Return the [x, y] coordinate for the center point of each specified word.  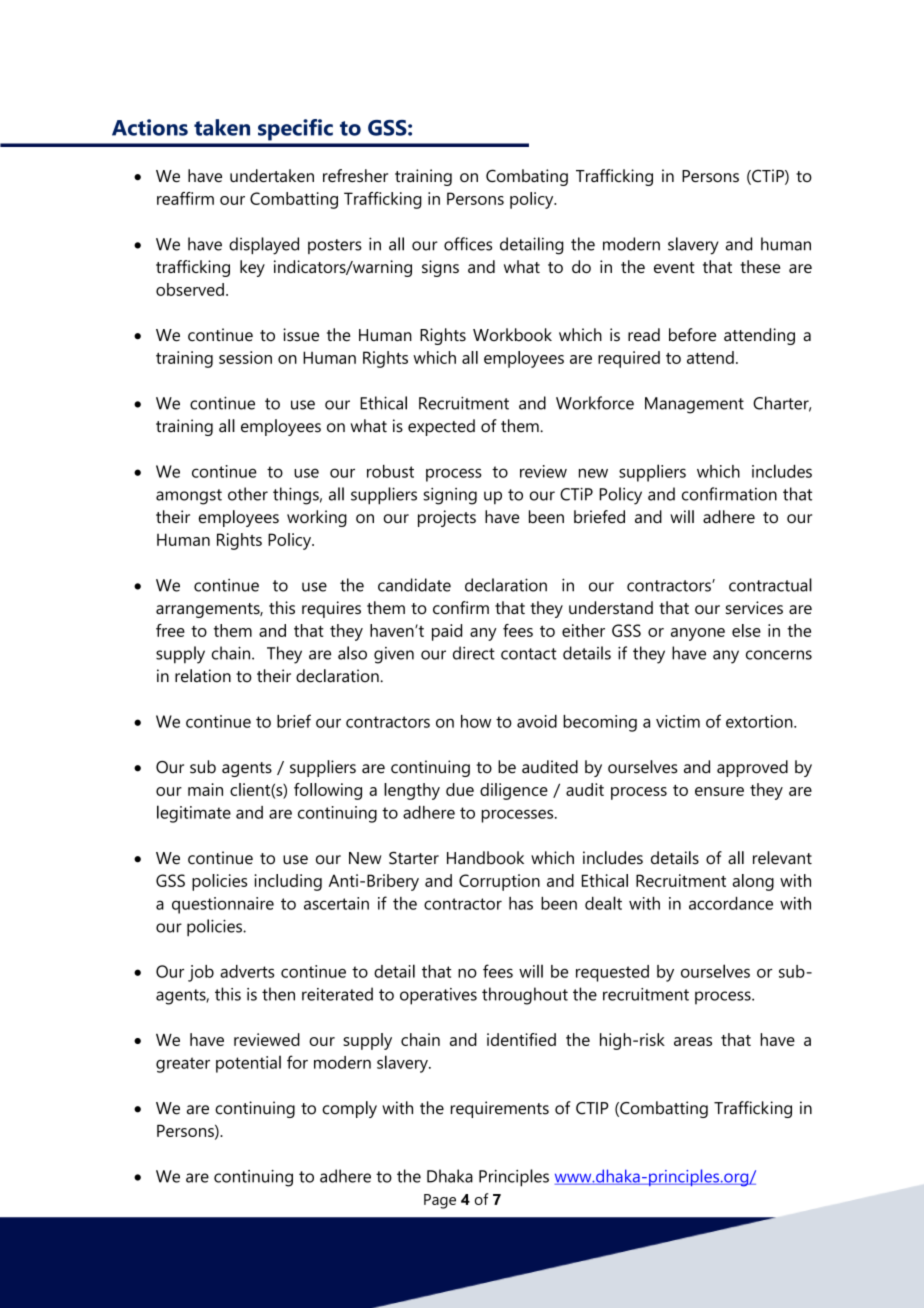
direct [474, 653]
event [674, 267]
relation [203, 676]
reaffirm [185, 198]
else [746, 630]
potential [248, 1064]
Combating [527, 177]
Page [440, 1201]
